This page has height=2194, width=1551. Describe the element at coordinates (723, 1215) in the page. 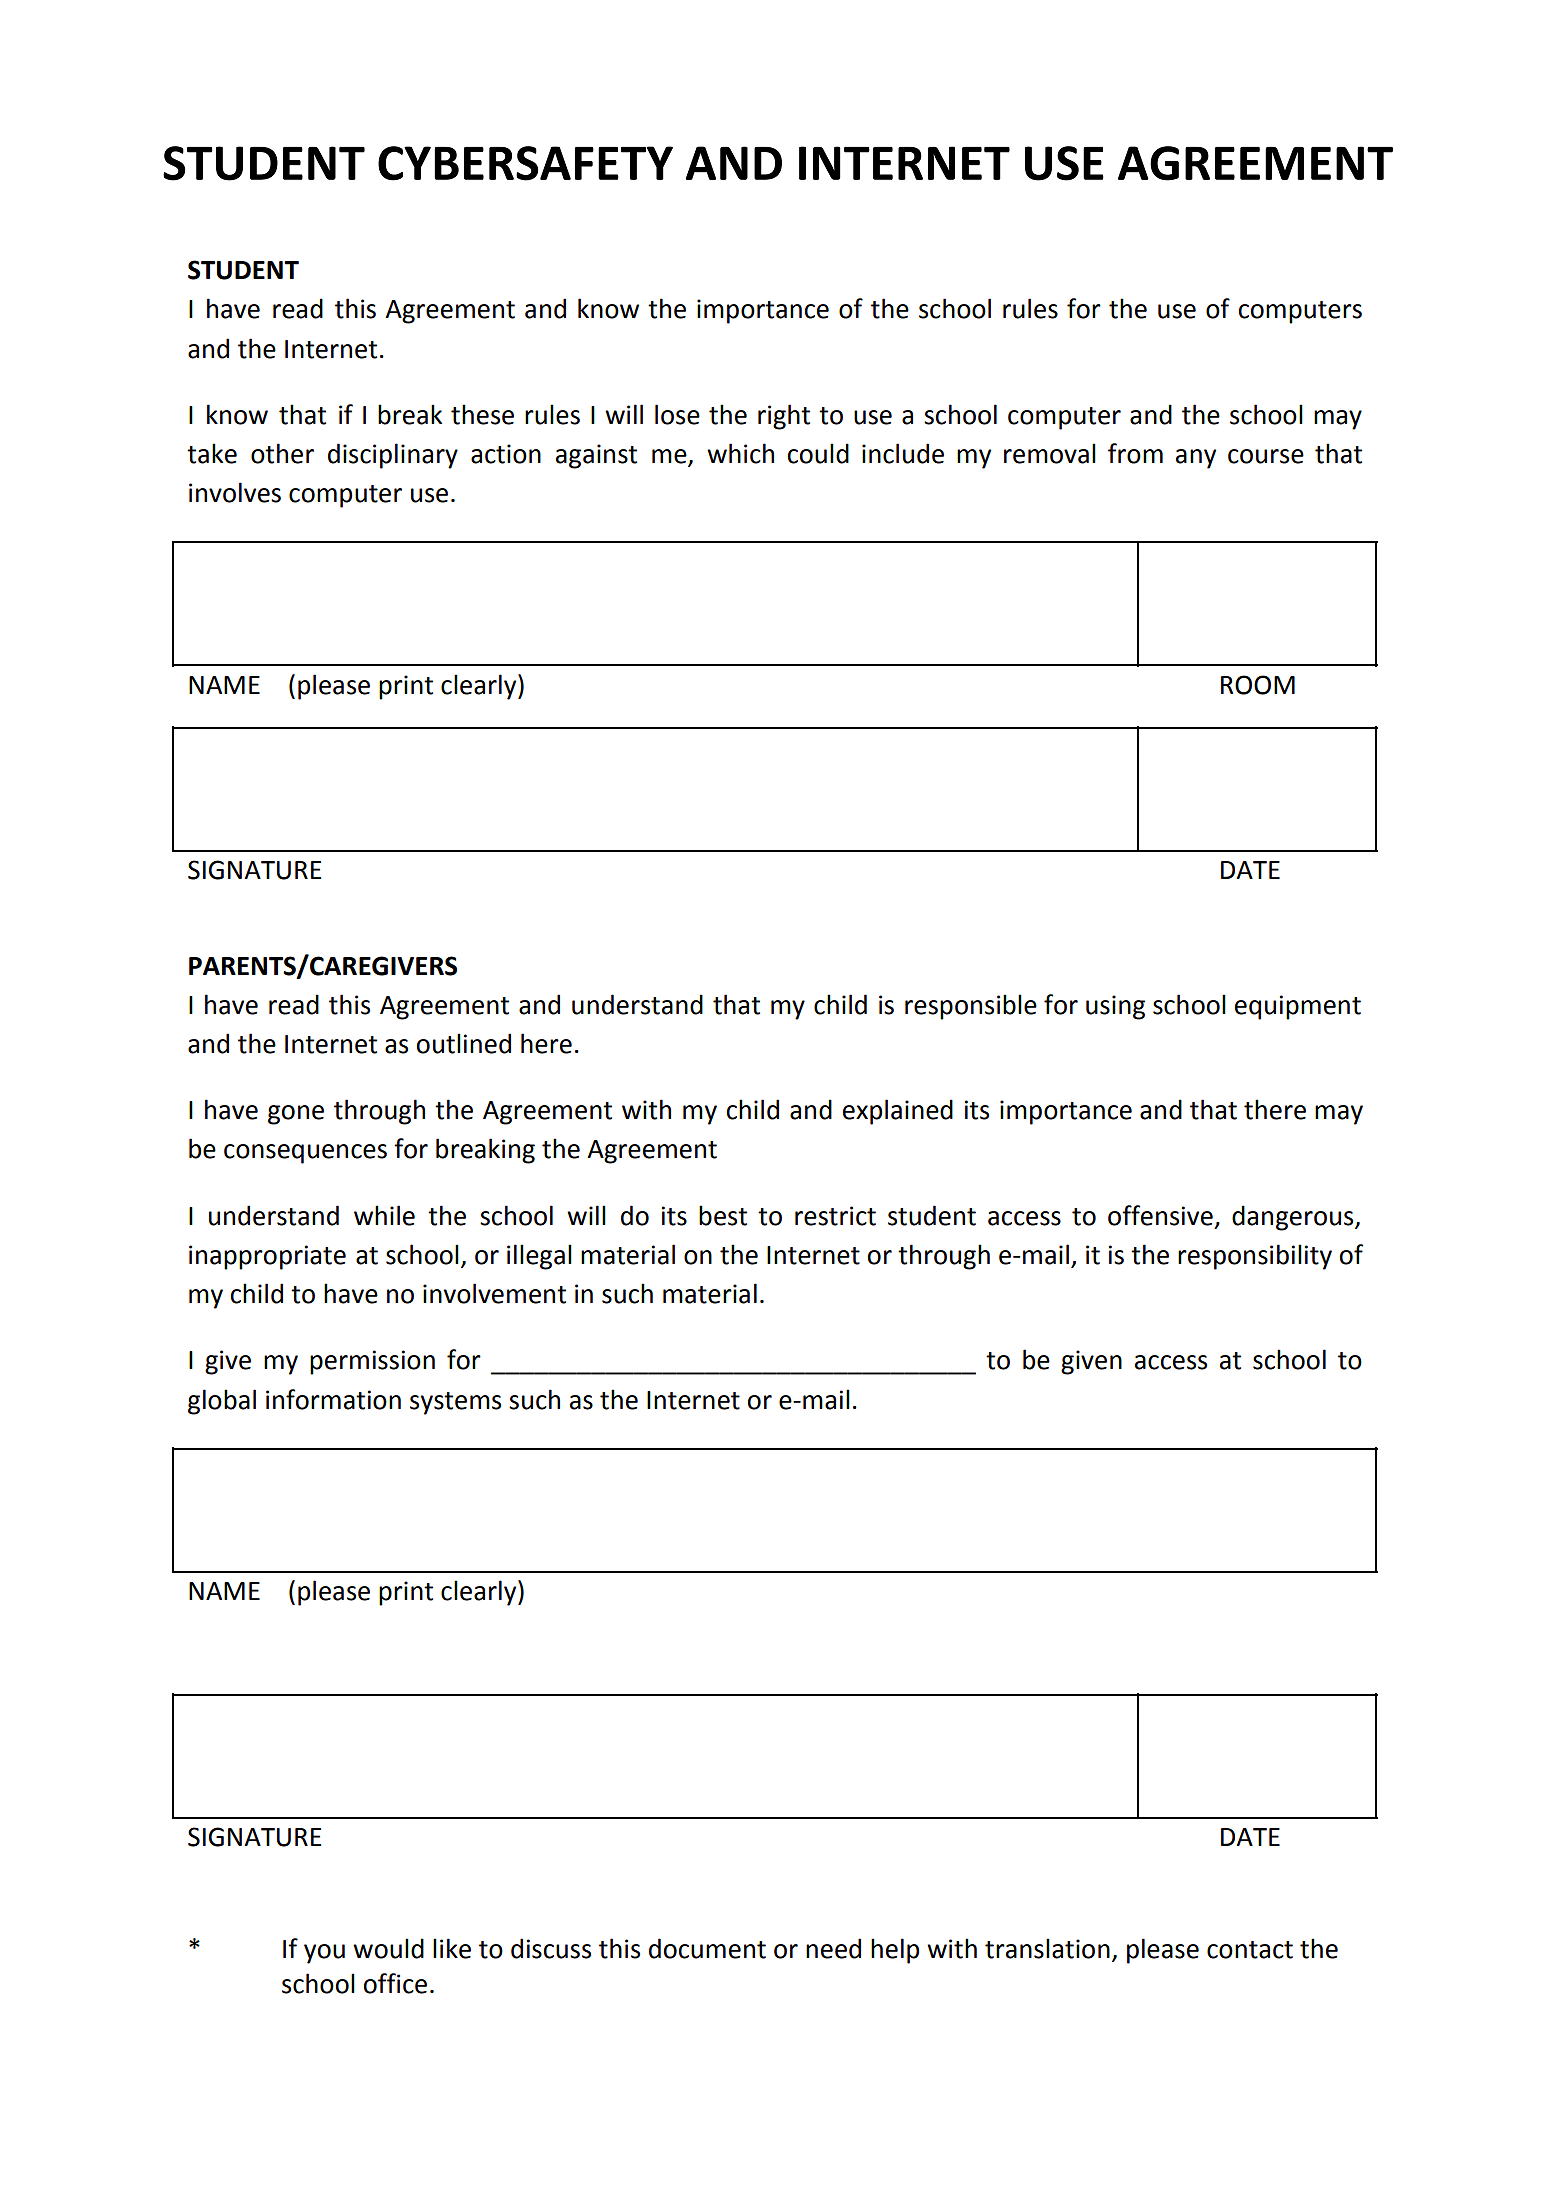

I see `best` at that location.
